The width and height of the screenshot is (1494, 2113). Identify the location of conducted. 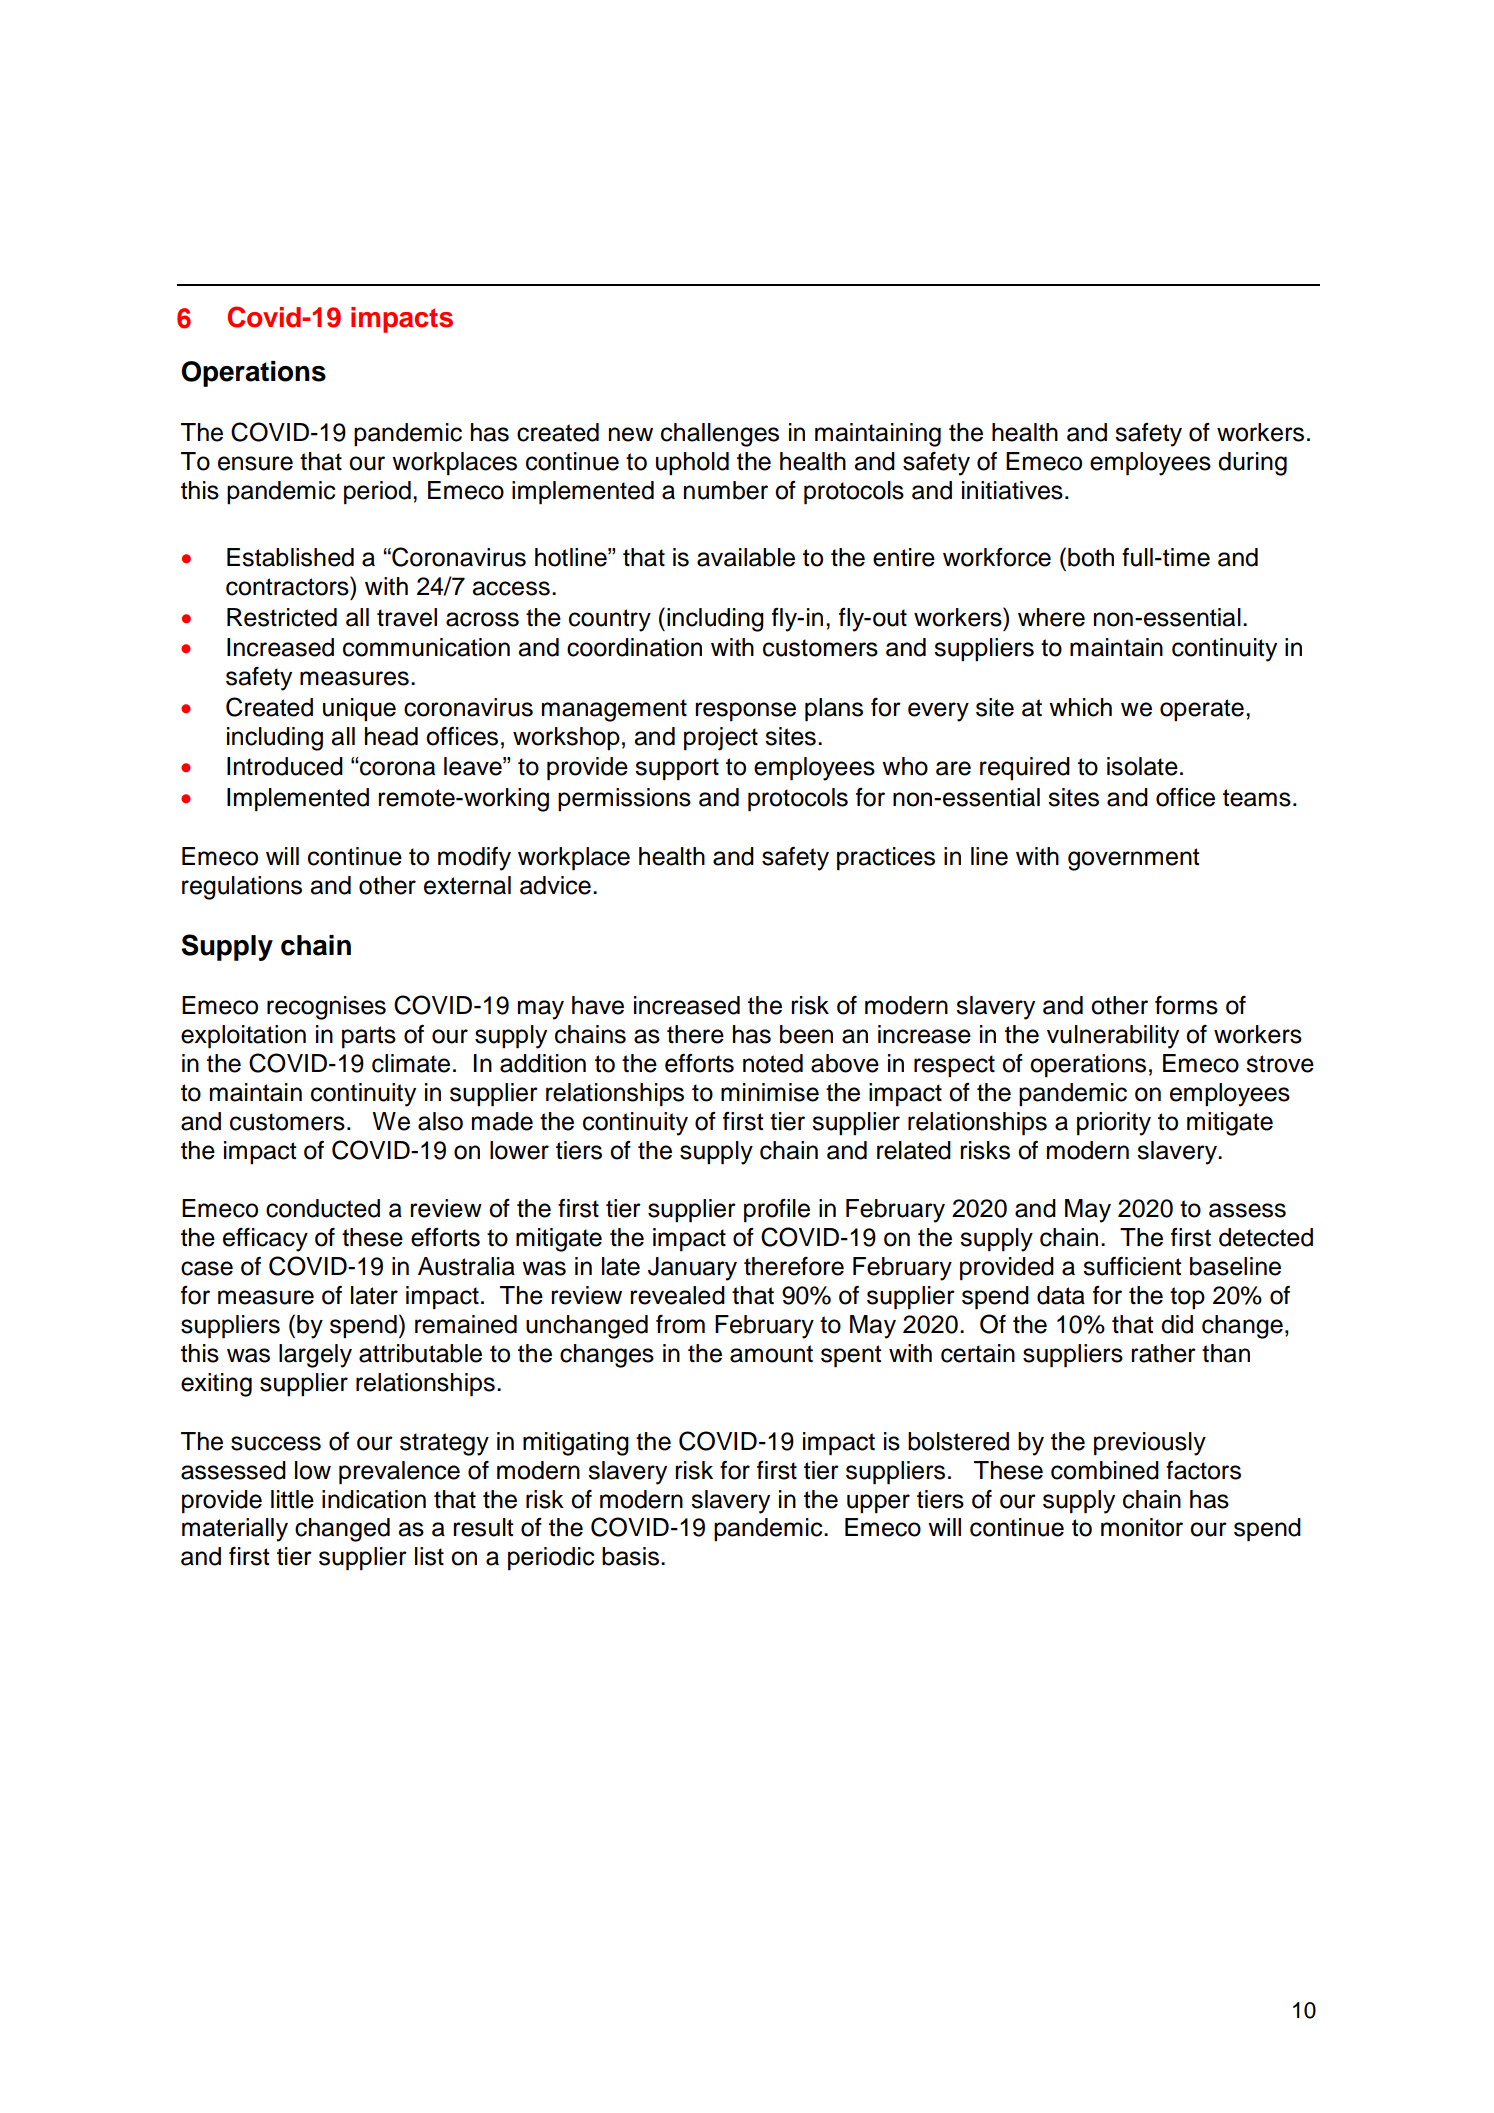
(323, 1208).
